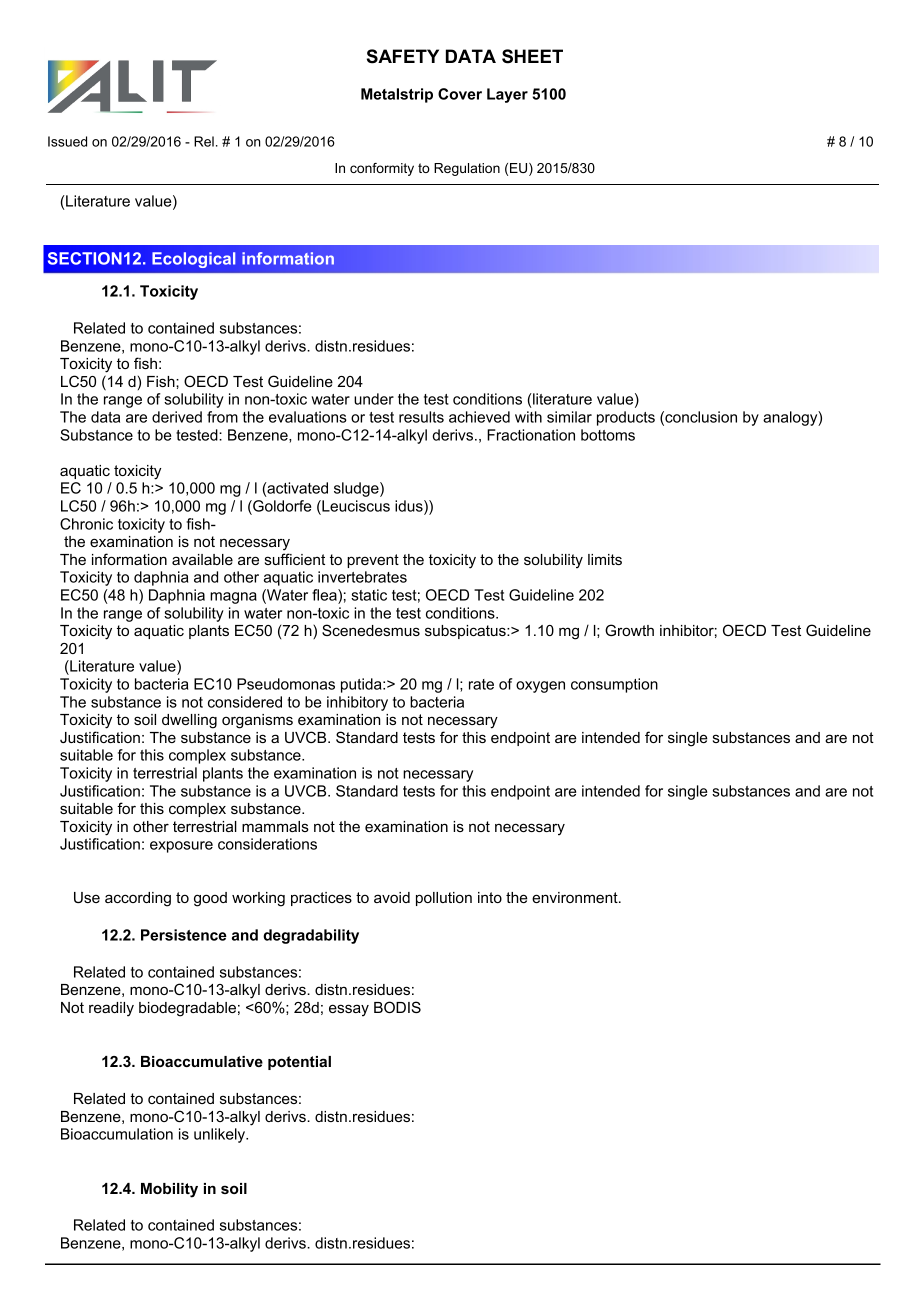 This screenshot has width=924, height=1308. What do you see at coordinates (540, 687) in the screenshot?
I see `oxygen` at bounding box center [540, 687].
